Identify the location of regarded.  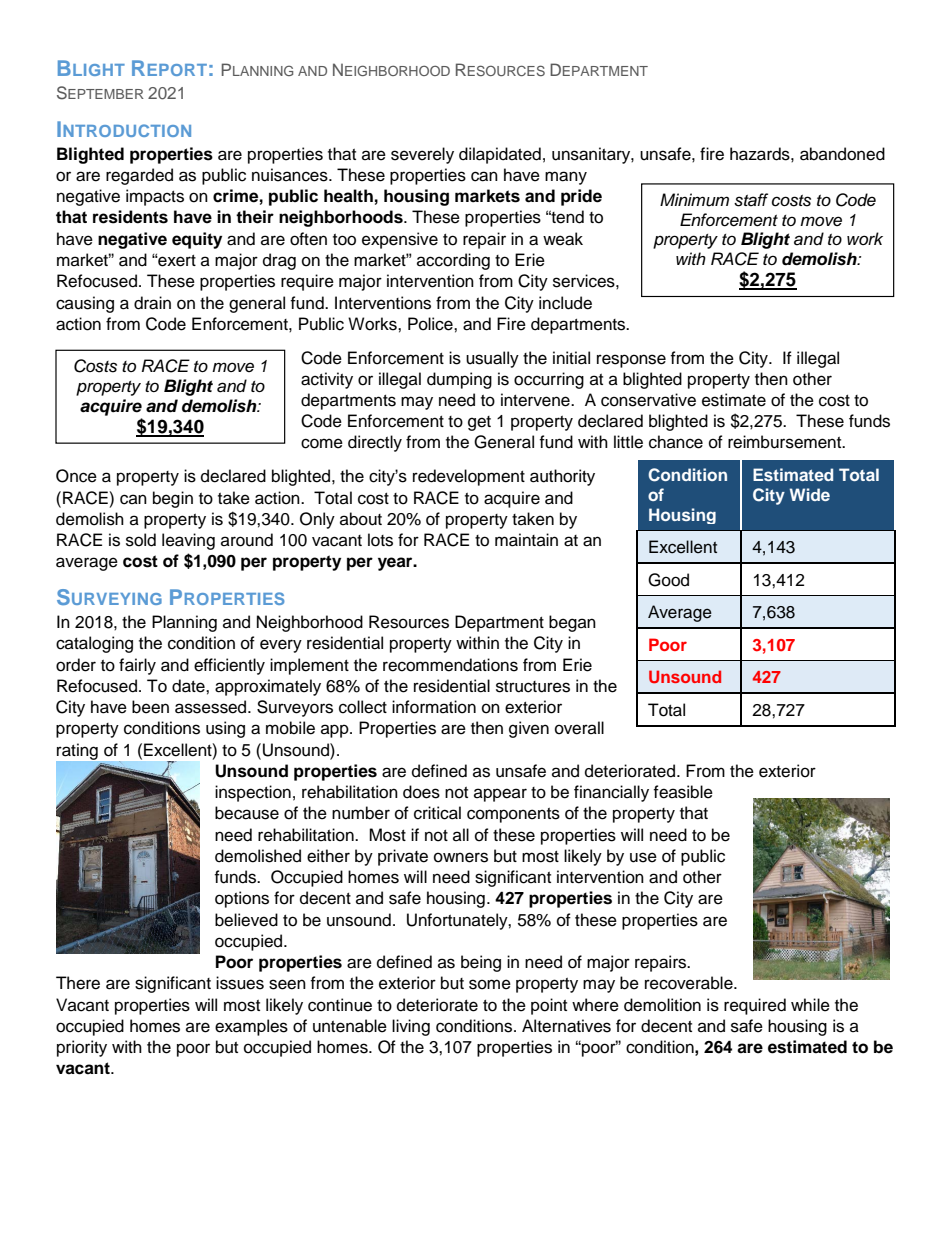
(139, 176).
